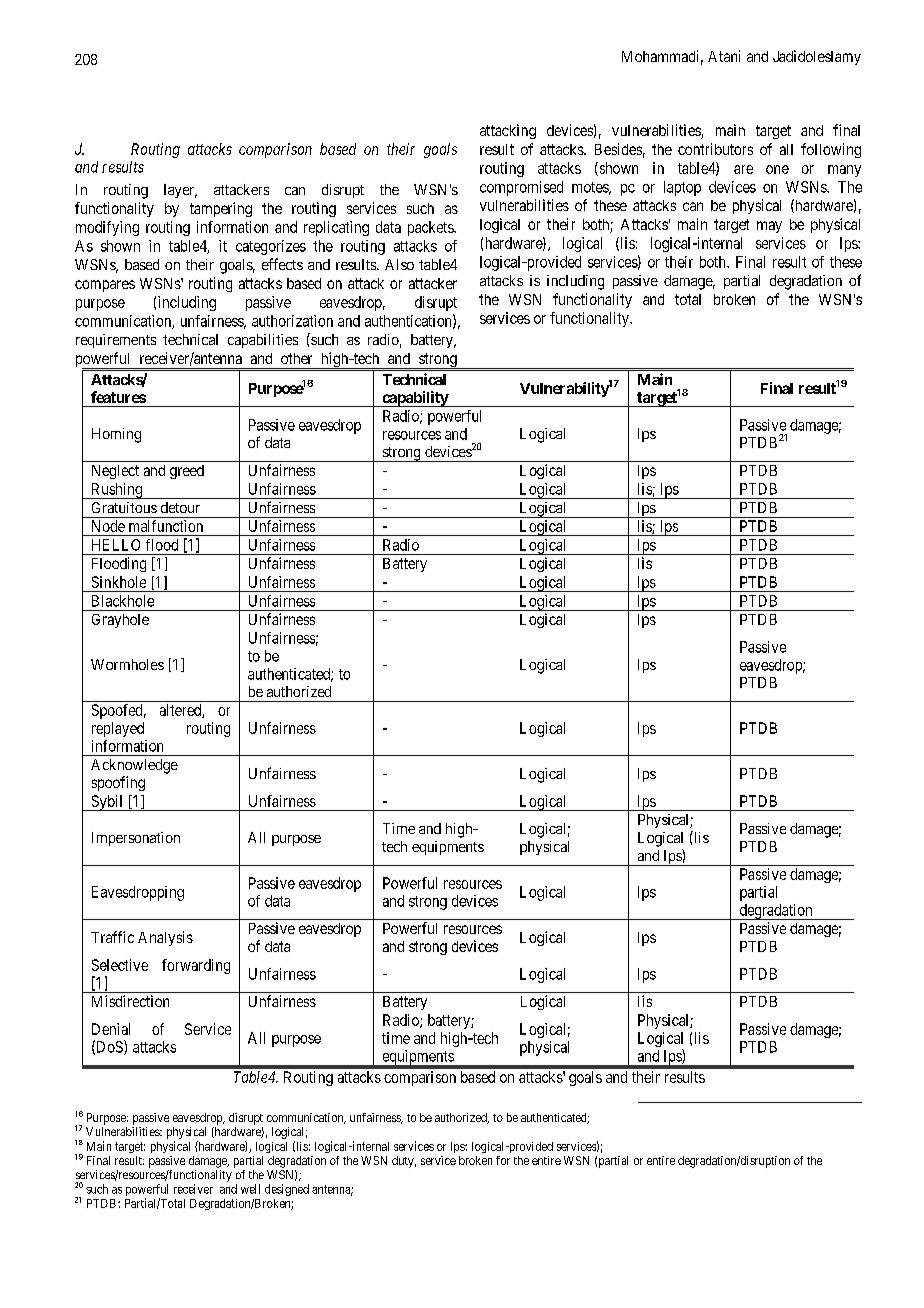 This screenshot has height=1308, width=924. What do you see at coordinates (187, 472) in the screenshot?
I see `greed` at bounding box center [187, 472].
